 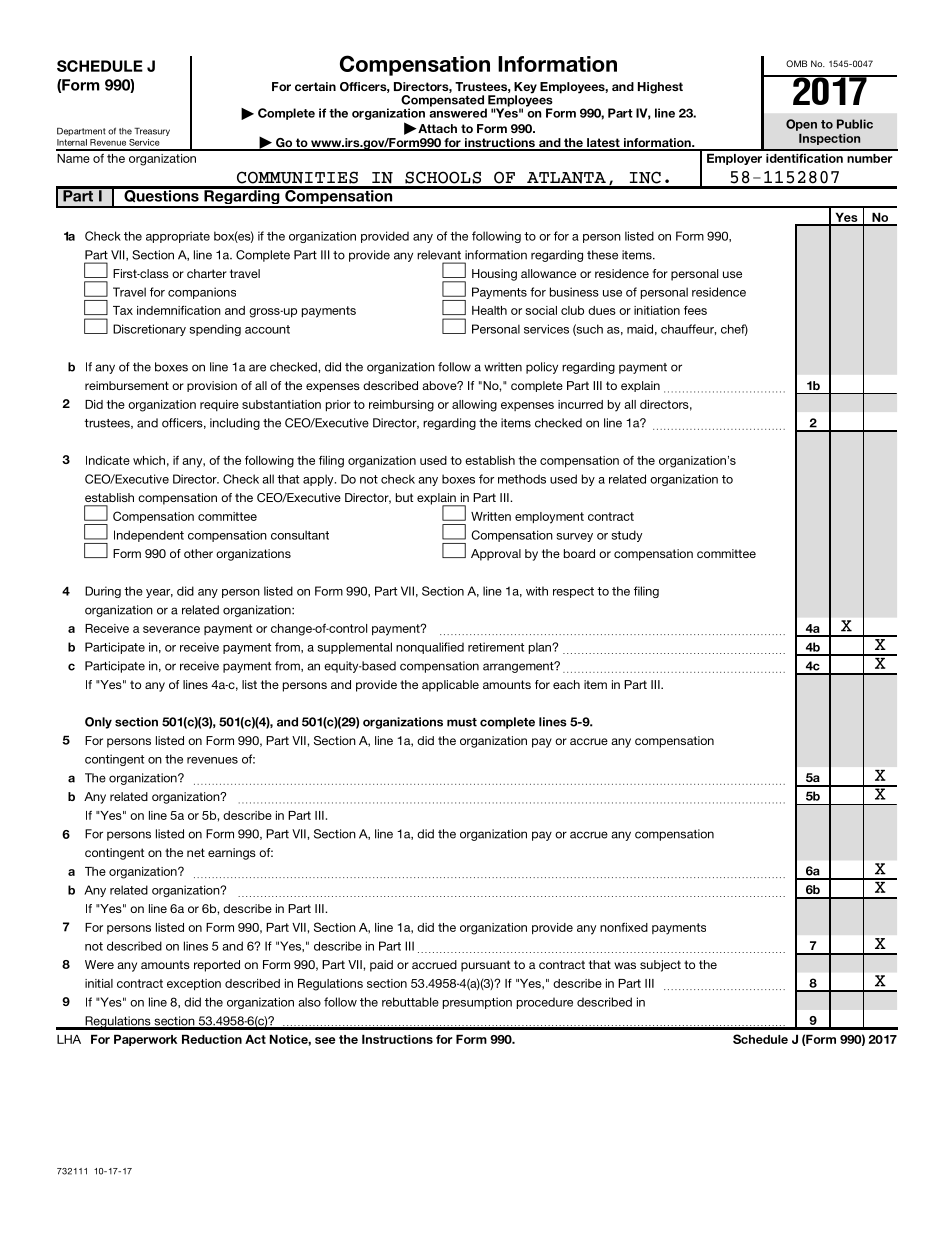 I want to click on Paperwork, so click(x=145, y=1040).
